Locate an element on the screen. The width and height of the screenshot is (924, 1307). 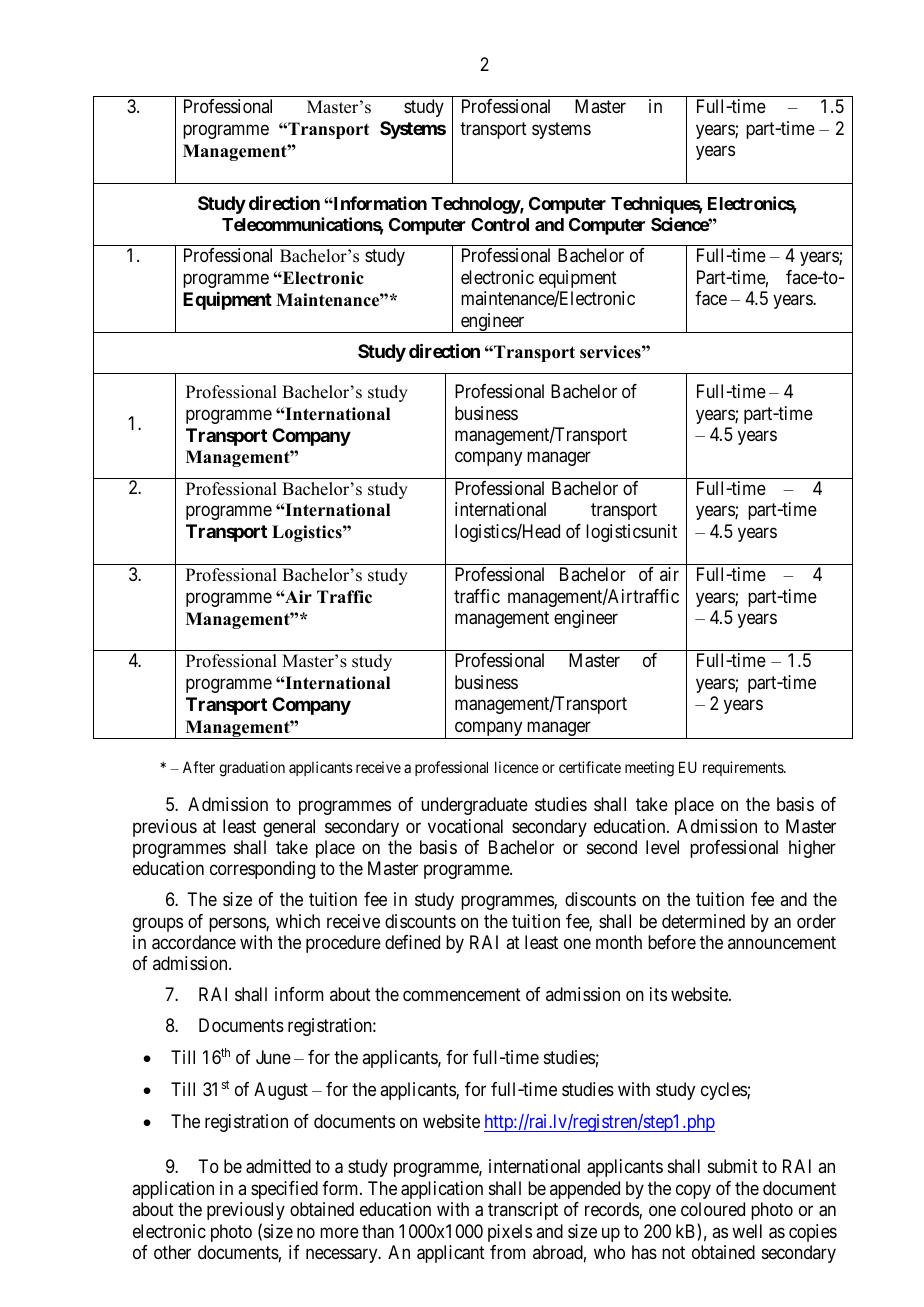
announcement is located at coordinates (782, 942).
